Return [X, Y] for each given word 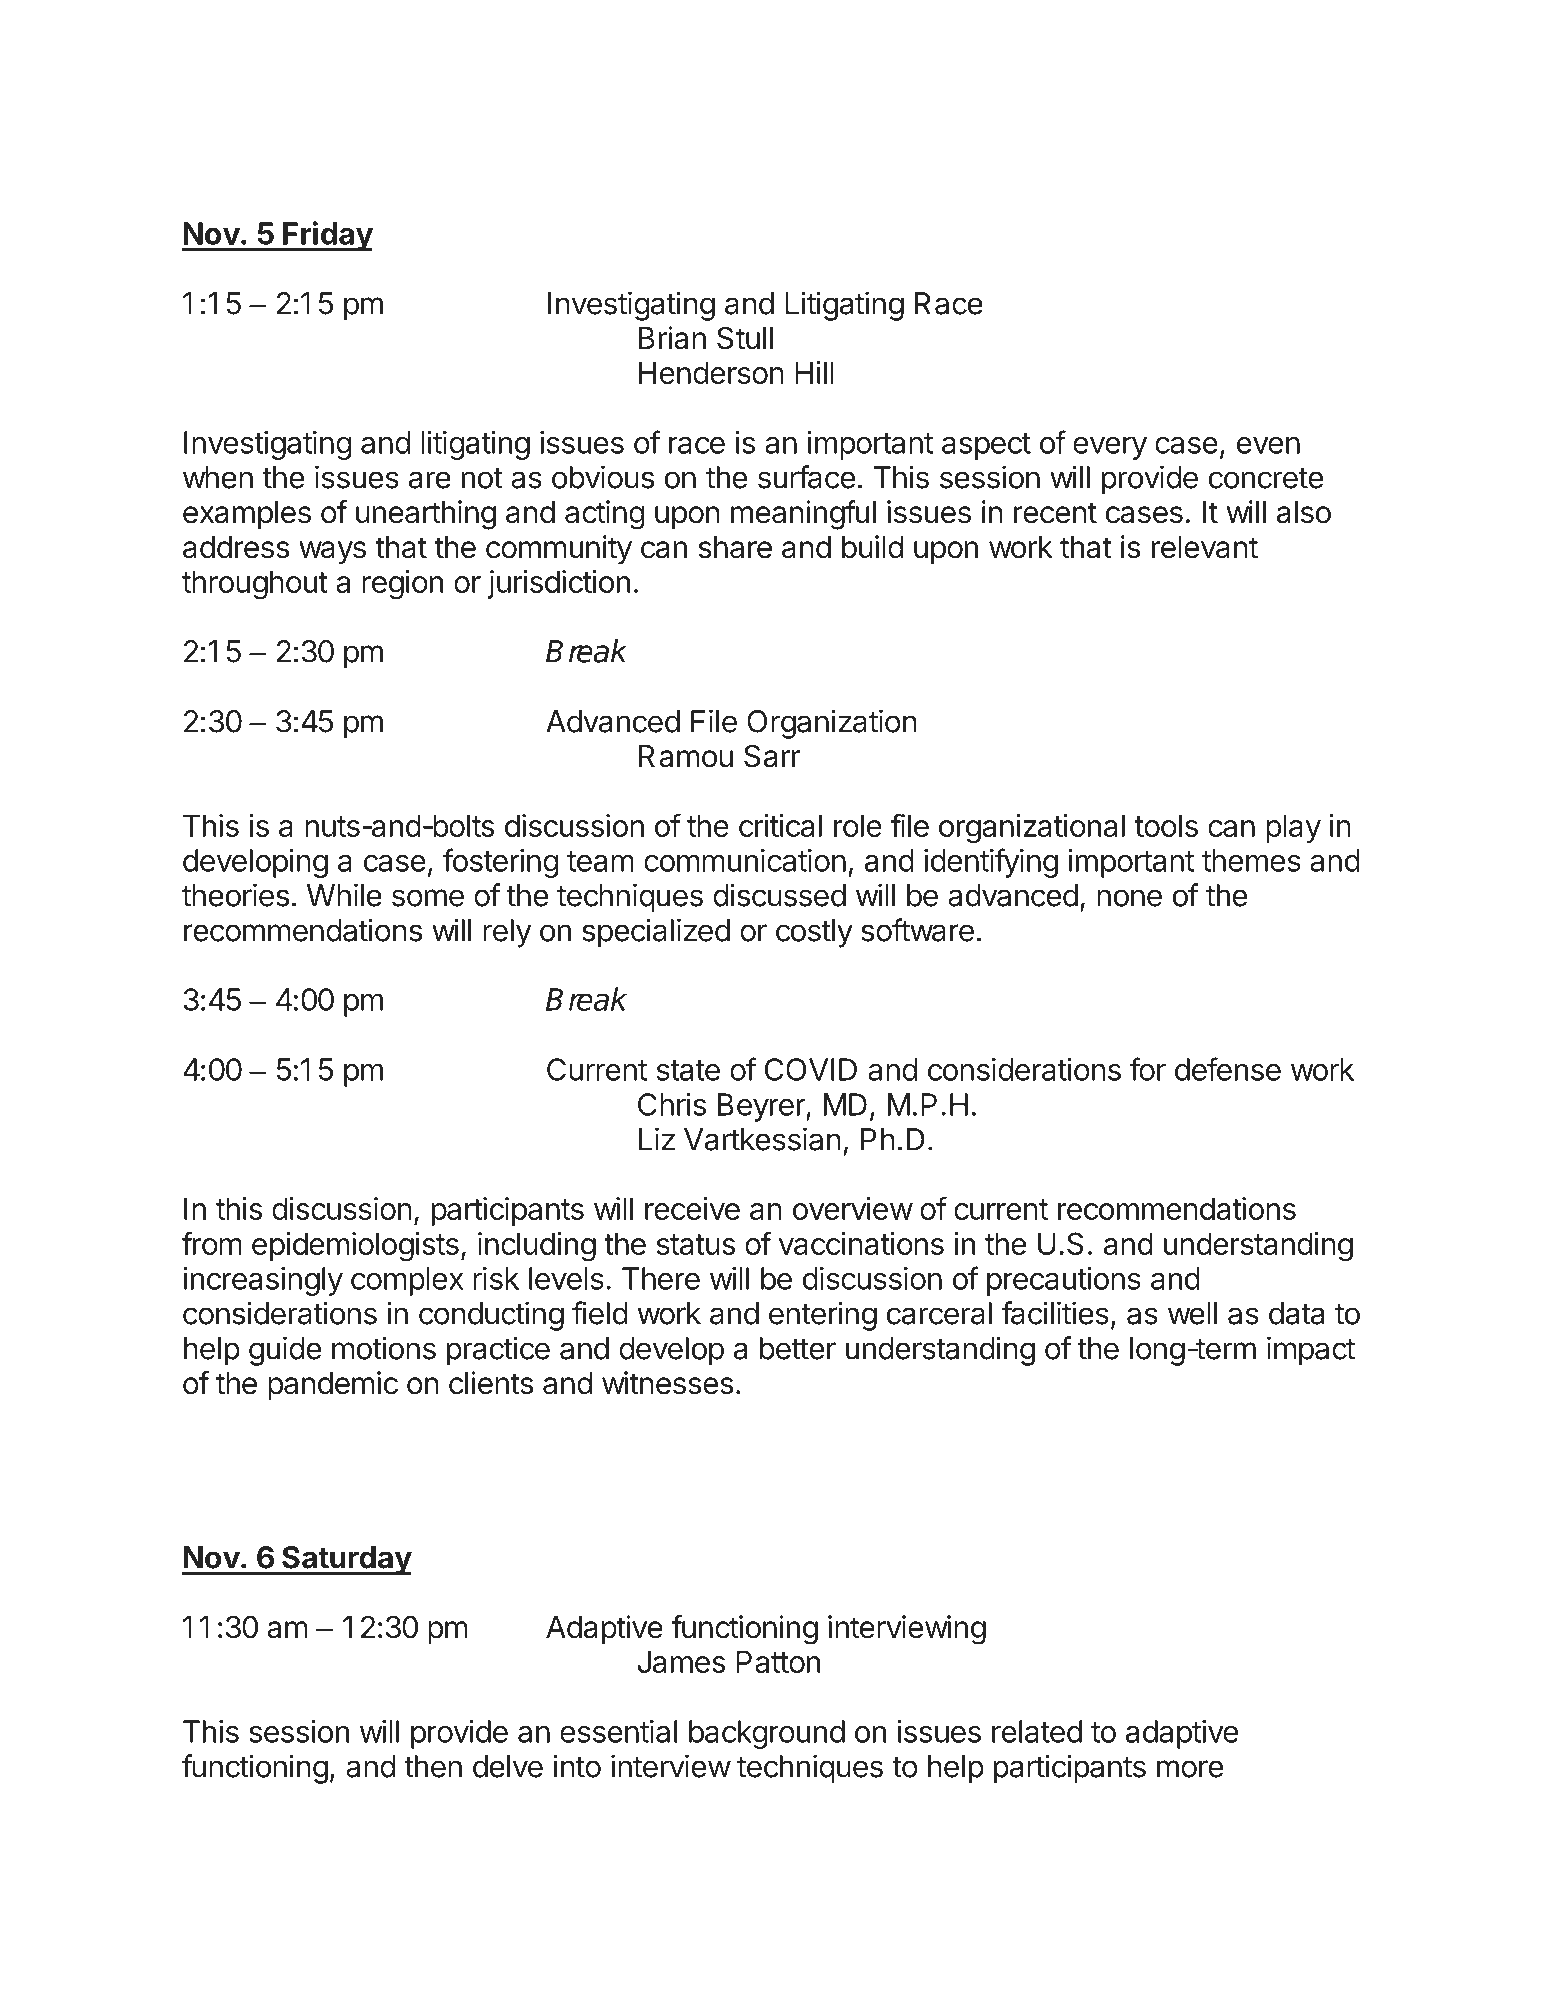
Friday [327, 236]
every [1110, 448]
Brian [672, 338]
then [433, 1766]
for [1148, 1069]
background [767, 1734]
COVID [811, 1069]
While [344, 895]
